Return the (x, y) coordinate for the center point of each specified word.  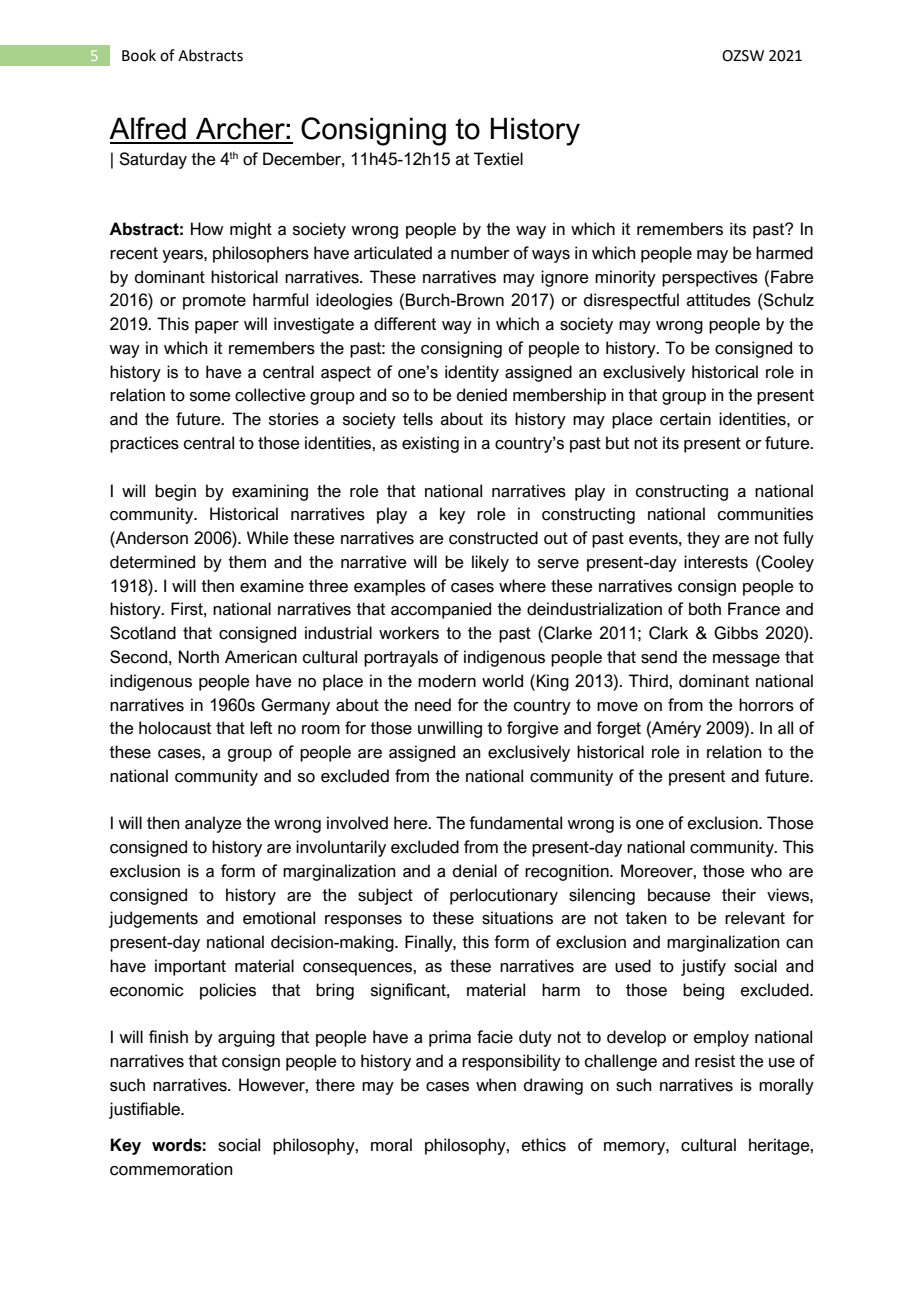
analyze (213, 824)
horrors (766, 705)
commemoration (171, 1169)
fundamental (515, 823)
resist (715, 1061)
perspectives (710, 278)
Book (139, 55)
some (210, 397)
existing (430, 444)
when (496, 1085)
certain (685, 419)
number (480, 253)
